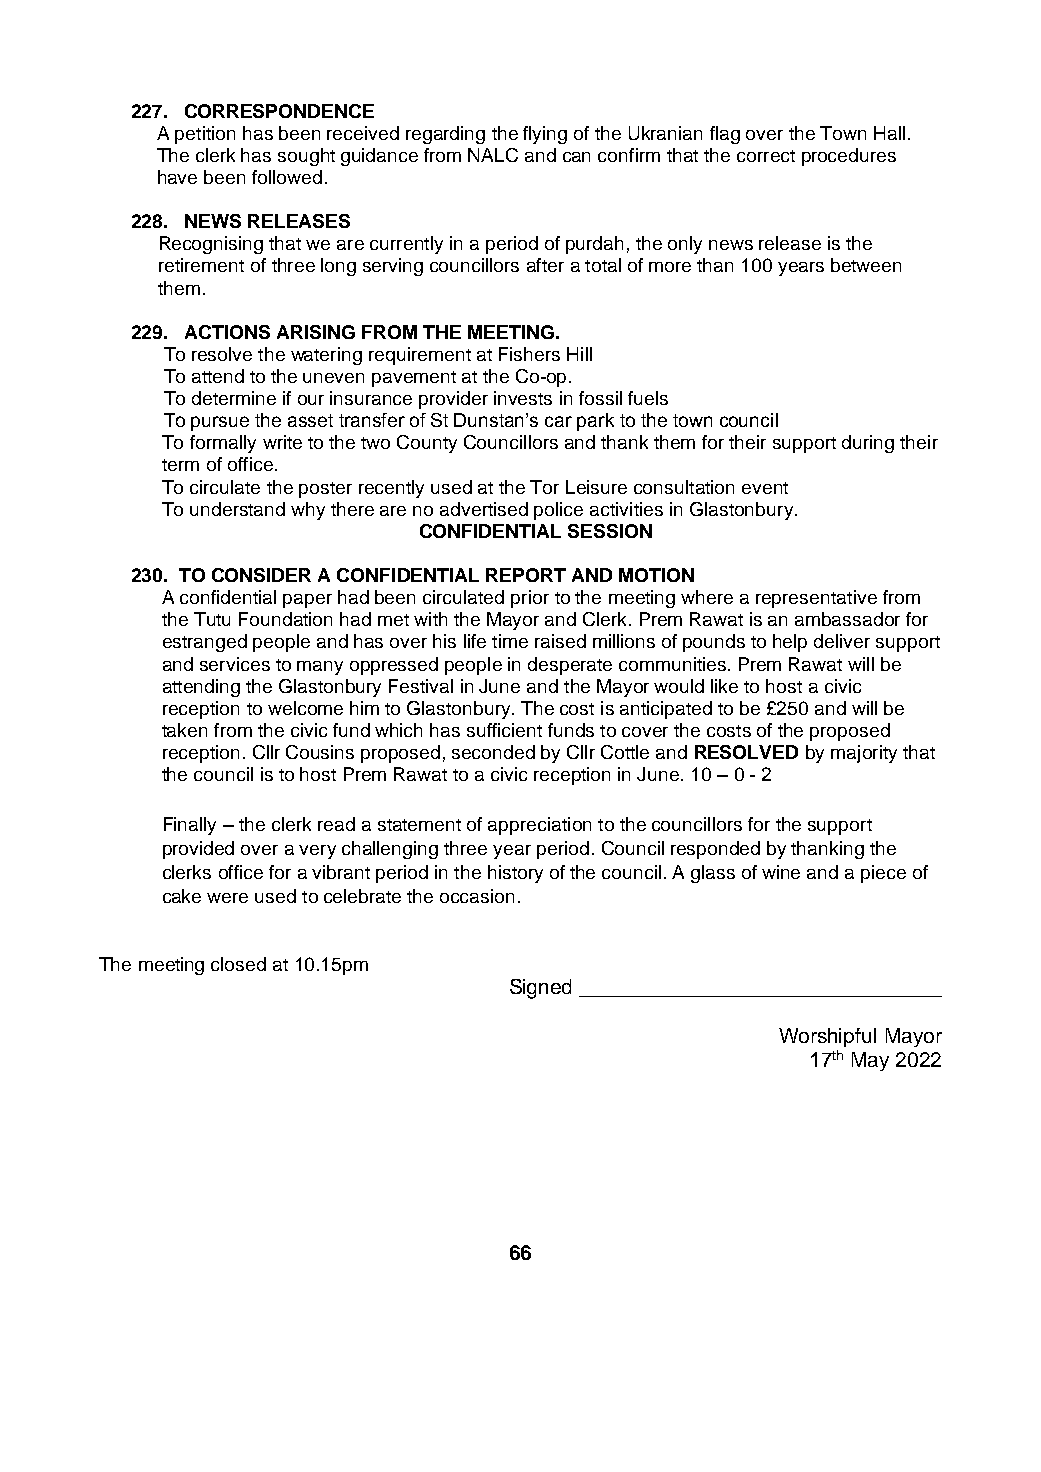 The image size is (1041, 1472). Describe the element at coordinates (766, 156) in the screenshot. I see `correct` at that location.
